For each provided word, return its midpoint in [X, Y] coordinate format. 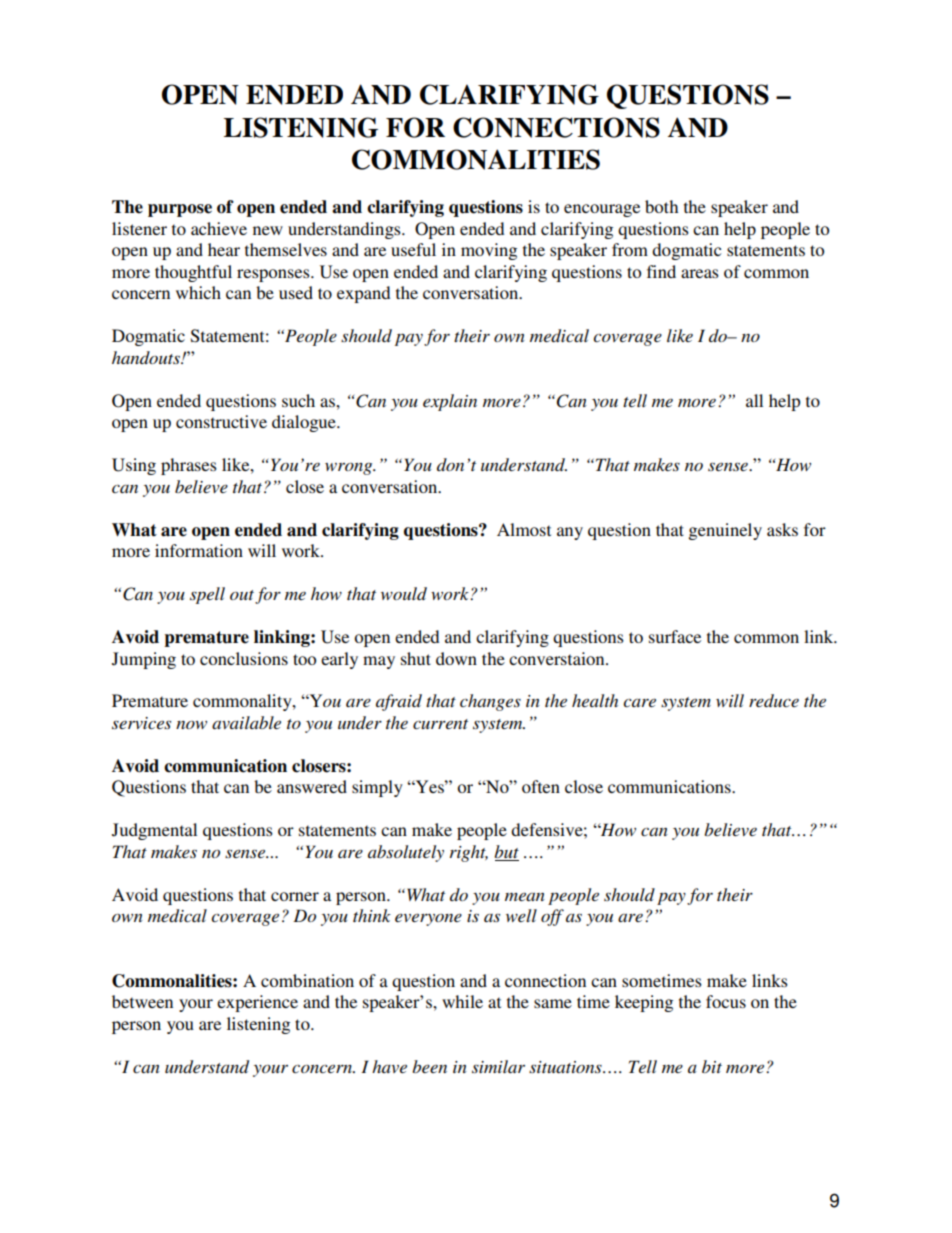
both [661, 206]
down [456, 658]
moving [489, 251]
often [541, 786]
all [754, 400]
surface [675, 636]
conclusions [244, 658]
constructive [221, 421]
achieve [219, 228]
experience [257, 1003]
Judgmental [154, 831]
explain [450, 402]
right [469, 853]
